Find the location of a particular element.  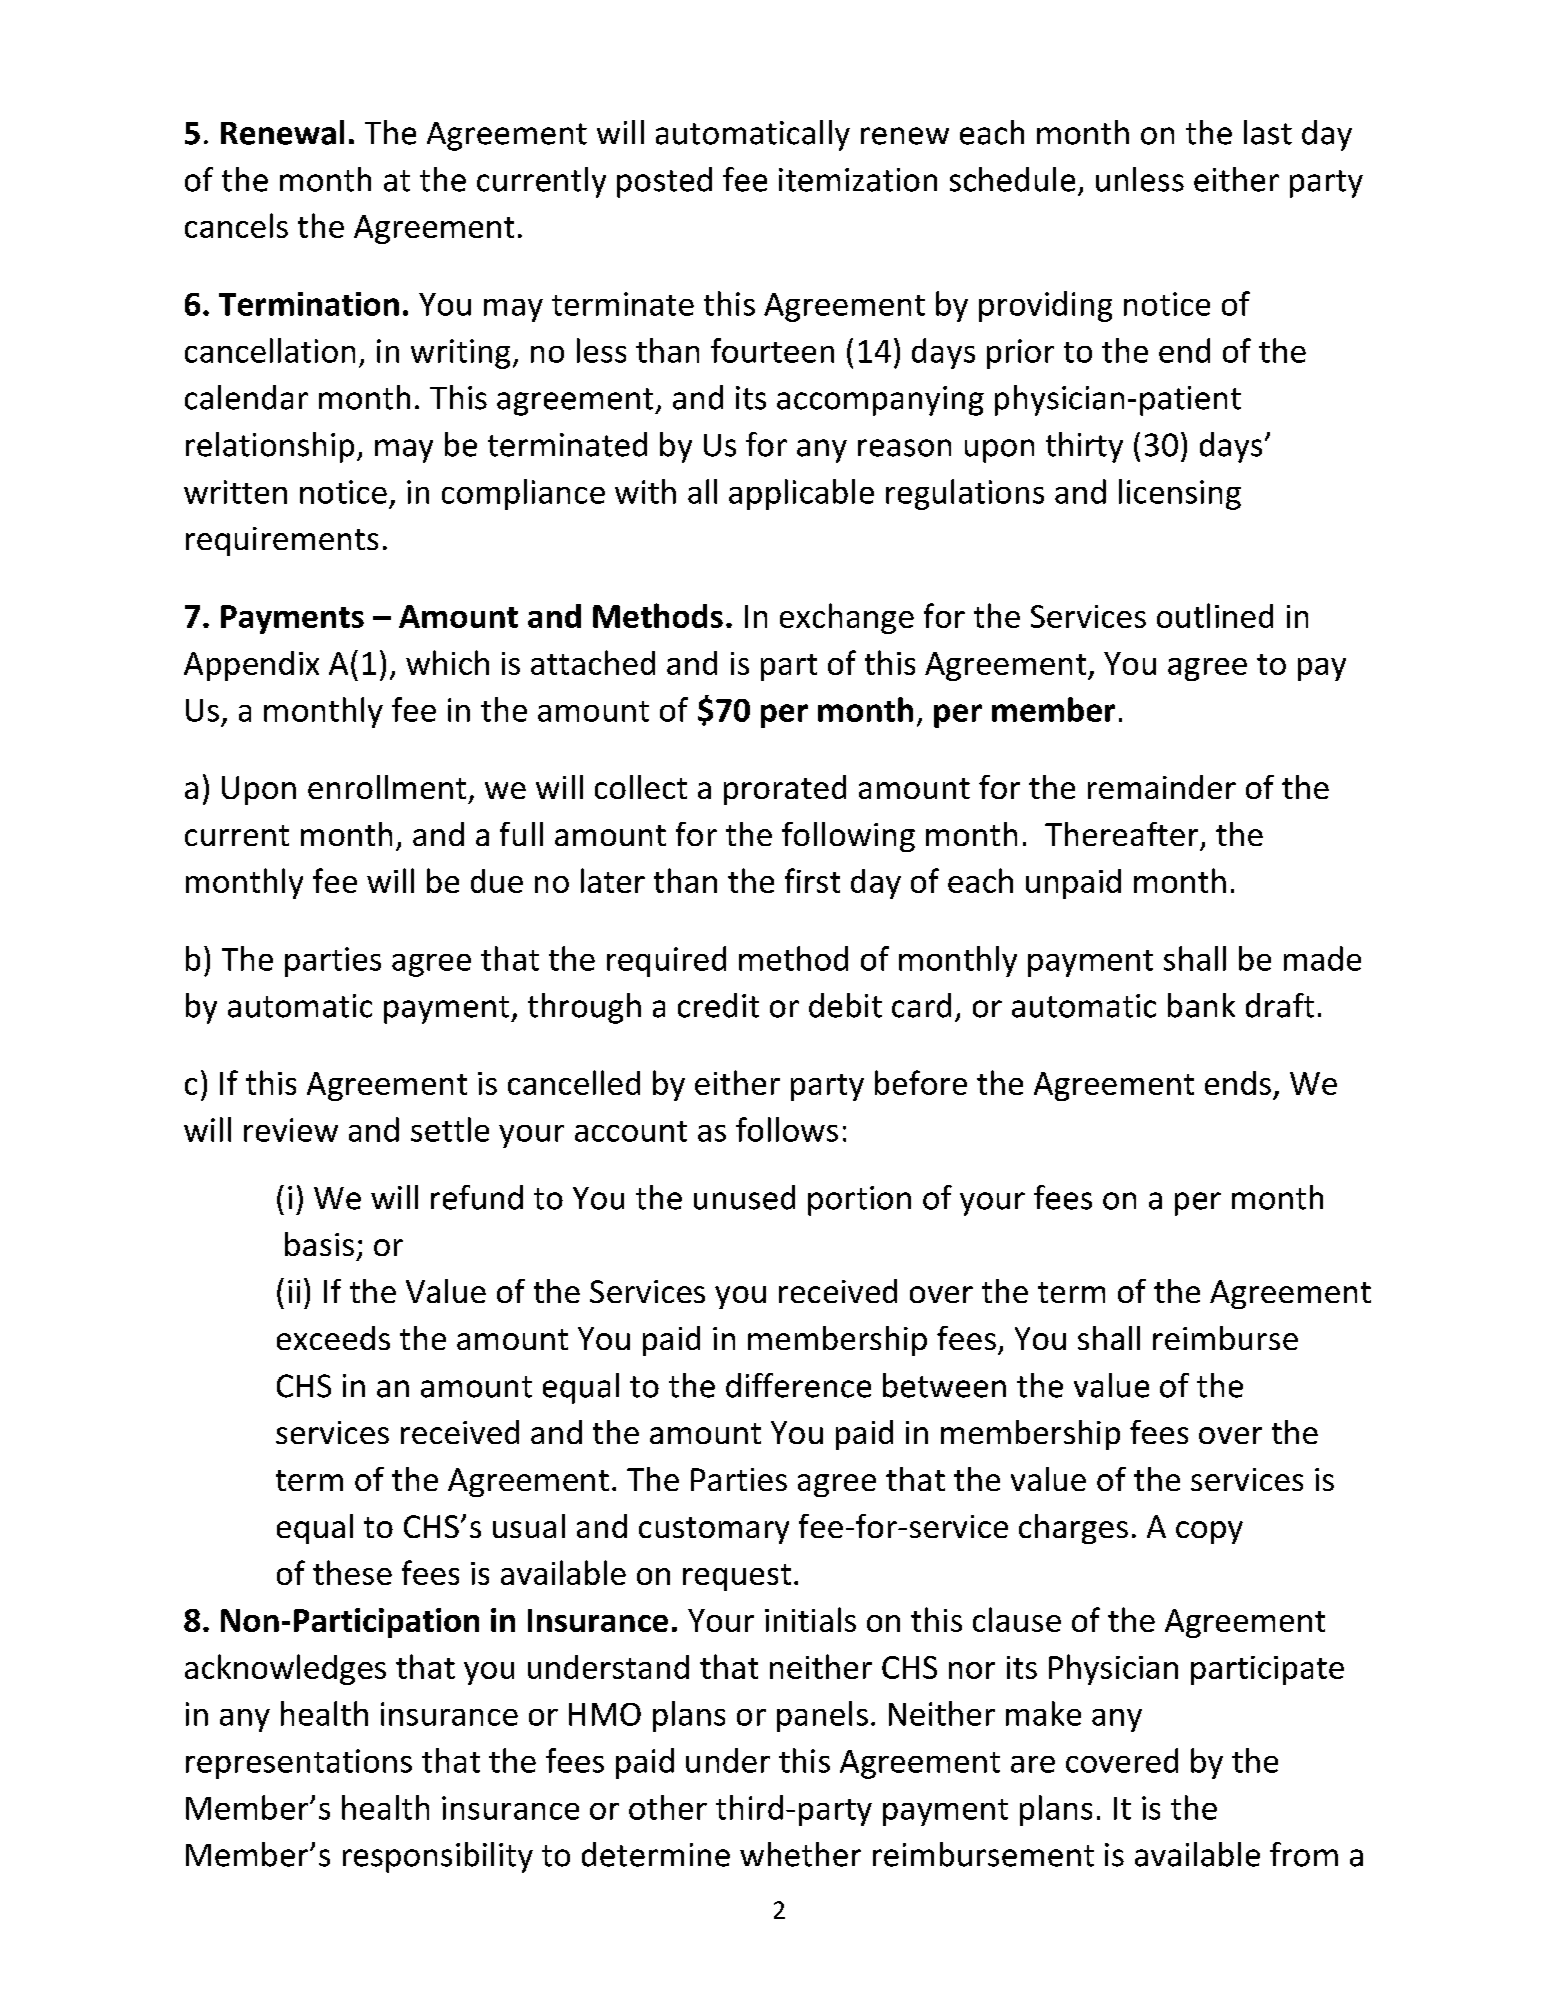

itemization is located at coordinates (858, 180).
